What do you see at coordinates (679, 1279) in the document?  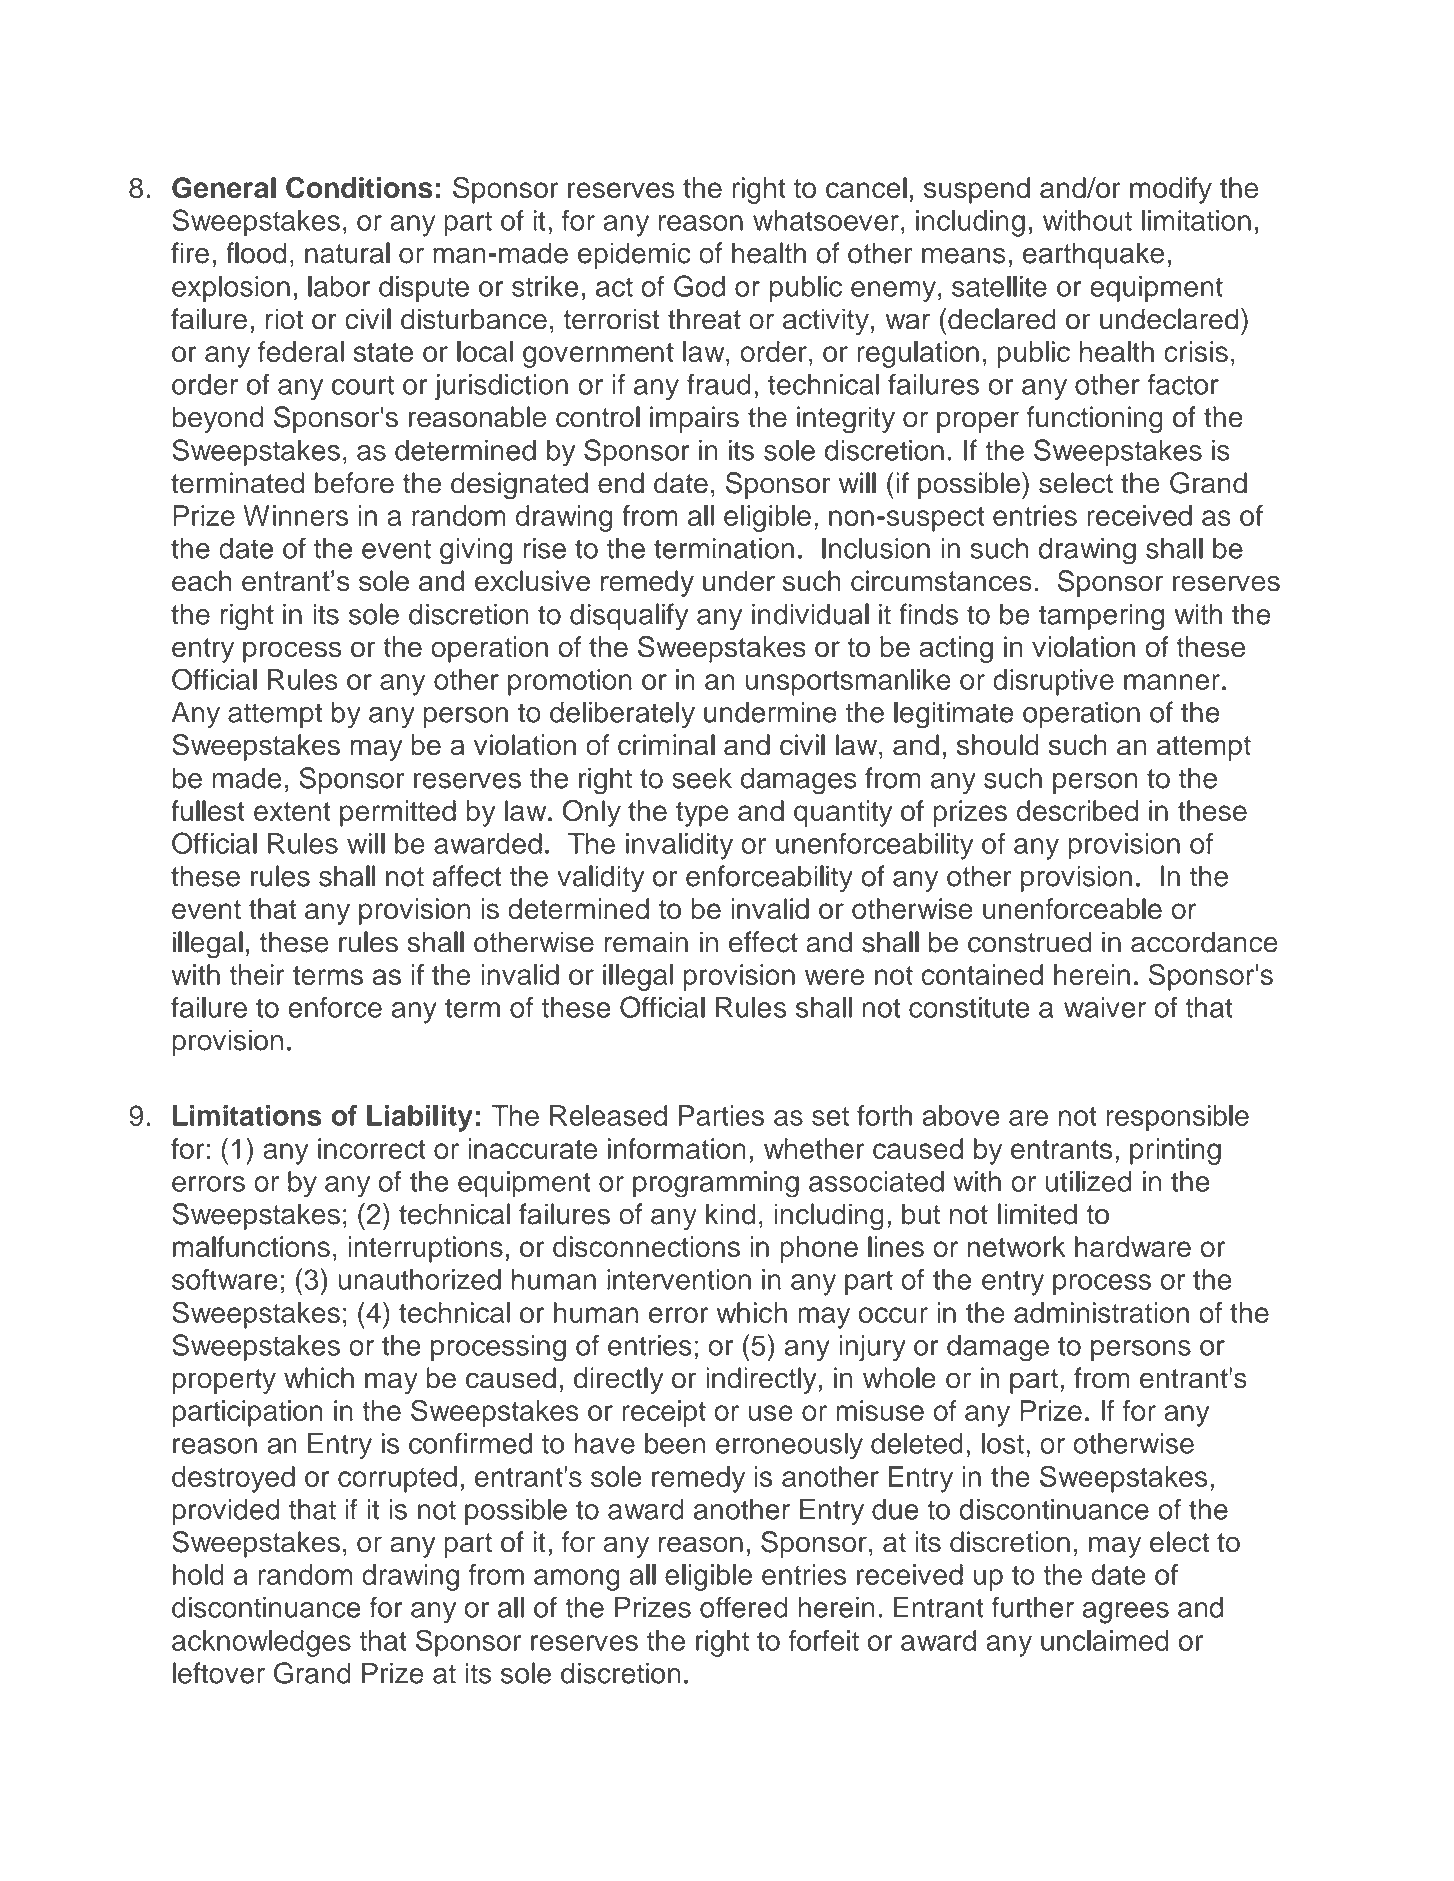 I see `intervention` at bounding box center [679, 1279].
